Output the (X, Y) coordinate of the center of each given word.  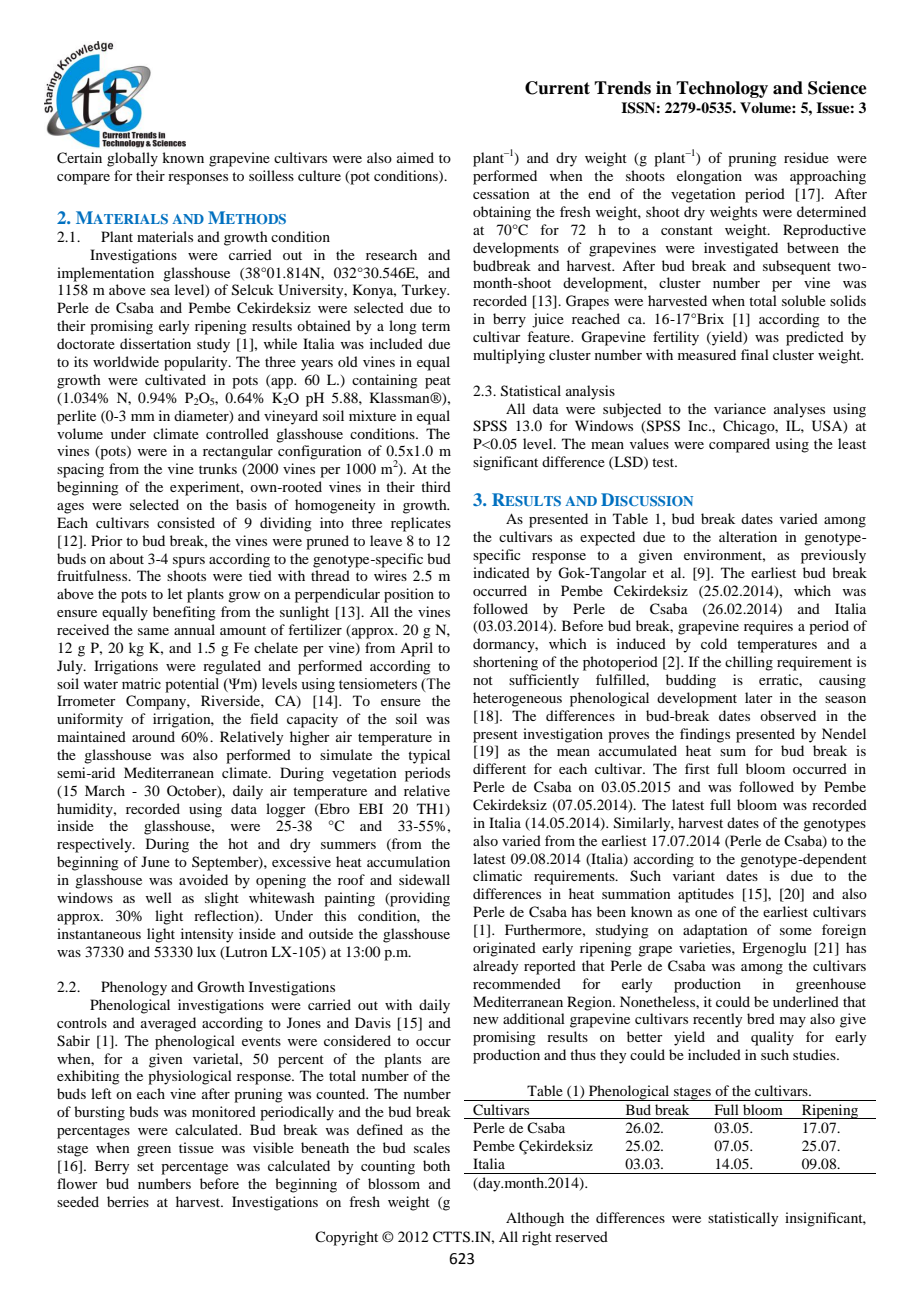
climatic (497, 875)
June (155, 861)
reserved (581, 1236)
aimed (415, 157)
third (436, 486)
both (436, 1165)
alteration (748, 536)
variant (694, 875)
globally (132, 159)
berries (128, 1201)
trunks (218, 468)
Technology (722, 89)
